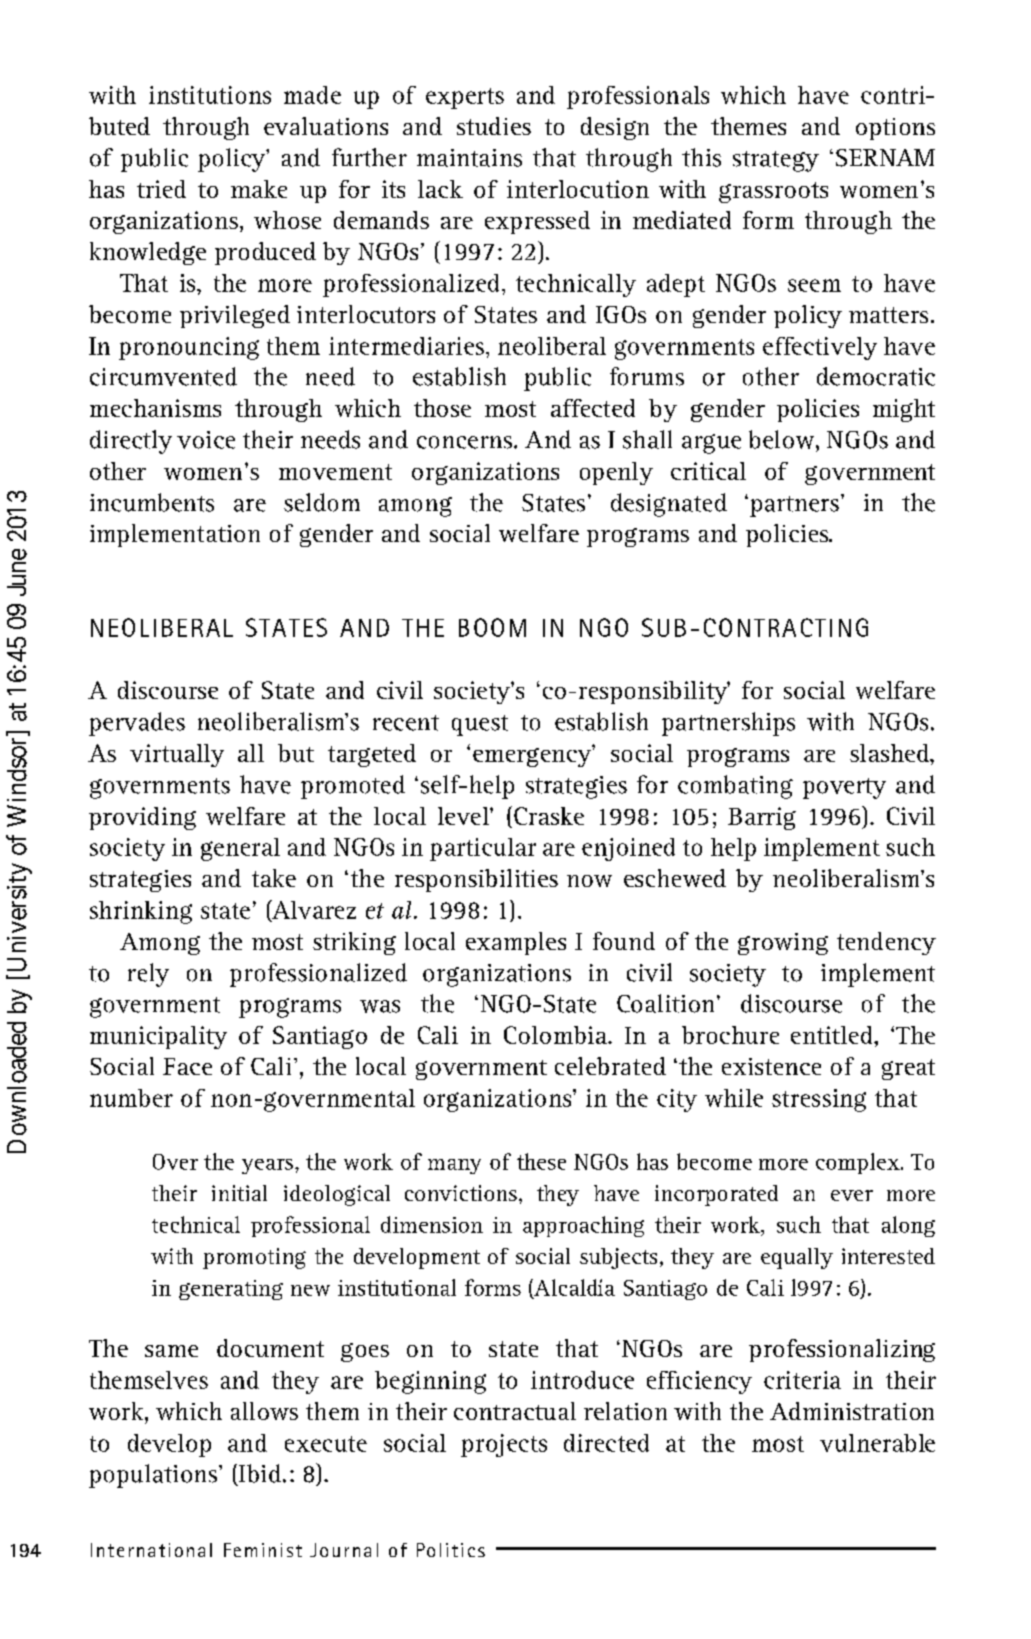  What do you see at coordinates (483, 849) in the screenshot?
I see `particular` at bounding box center [483, 849].
